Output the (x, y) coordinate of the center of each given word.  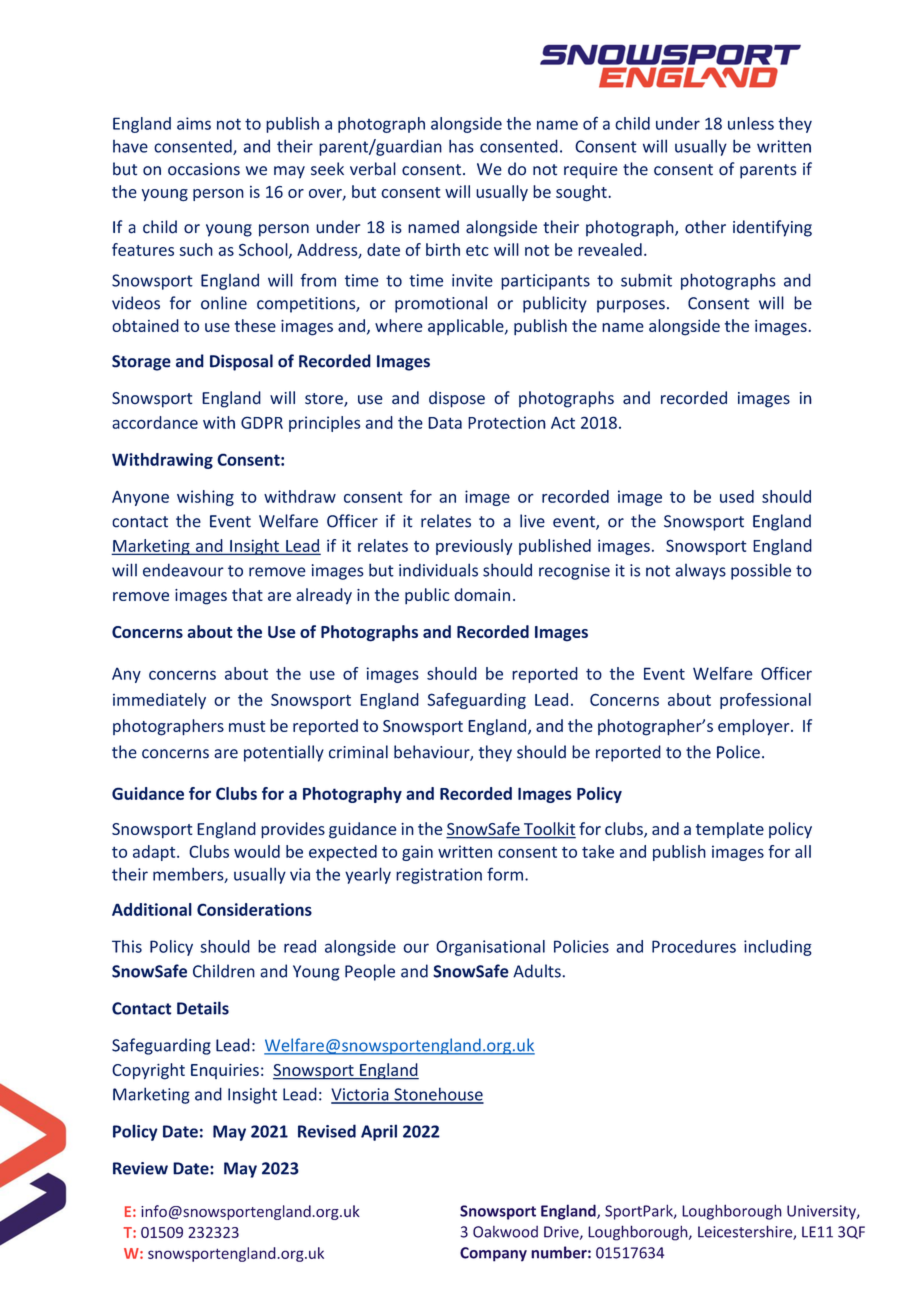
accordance (155, 422)
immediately (159, 701)
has (461, 146)
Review (140, 1168)
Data (445, 423)
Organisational (490, 948)
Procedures (694, 946)
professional (765, 701)
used (737, 496)
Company (493, 1254)
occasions (204, 169)
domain (482, 594)
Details (203, 1008)
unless (751, 123)
